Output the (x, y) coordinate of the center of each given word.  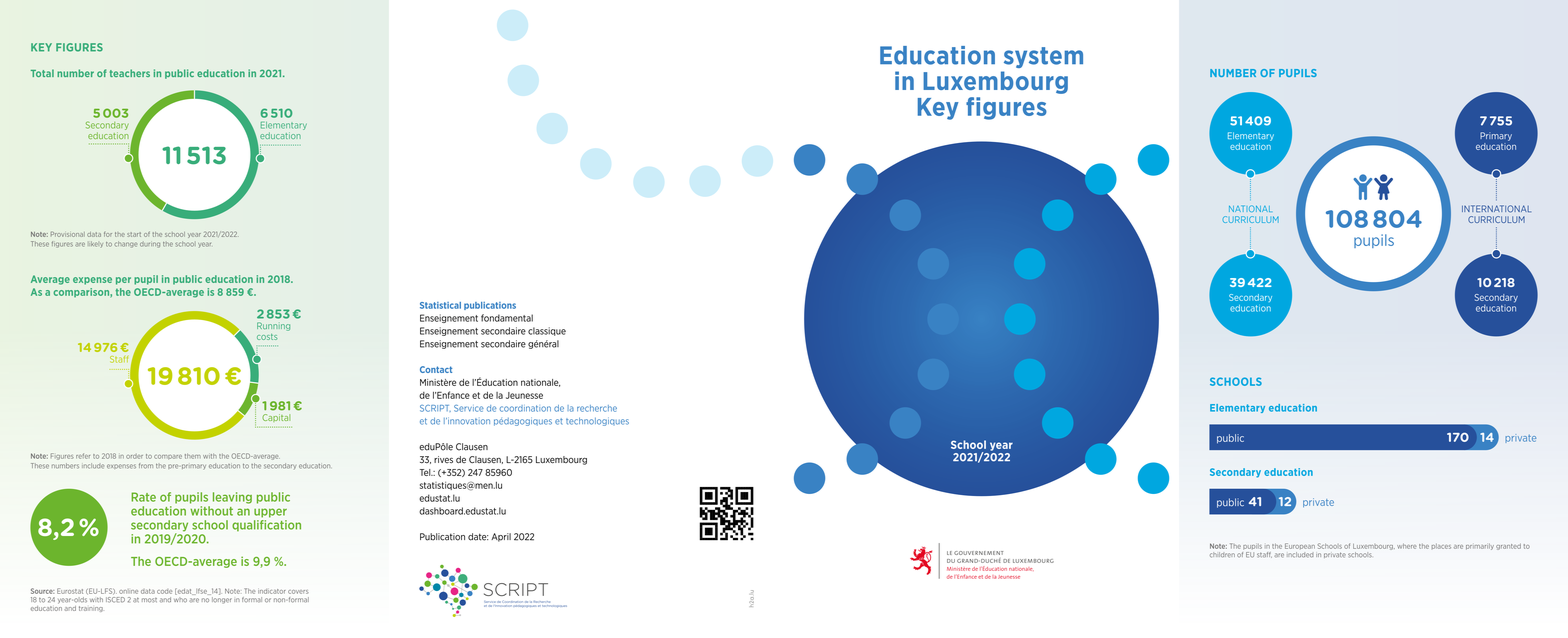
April (501, 537)
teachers (130, 73)
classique (547, 331)
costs (267, 337)
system (1043, 57)
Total (42, 73)
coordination (525, 408)
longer (221, 599)
